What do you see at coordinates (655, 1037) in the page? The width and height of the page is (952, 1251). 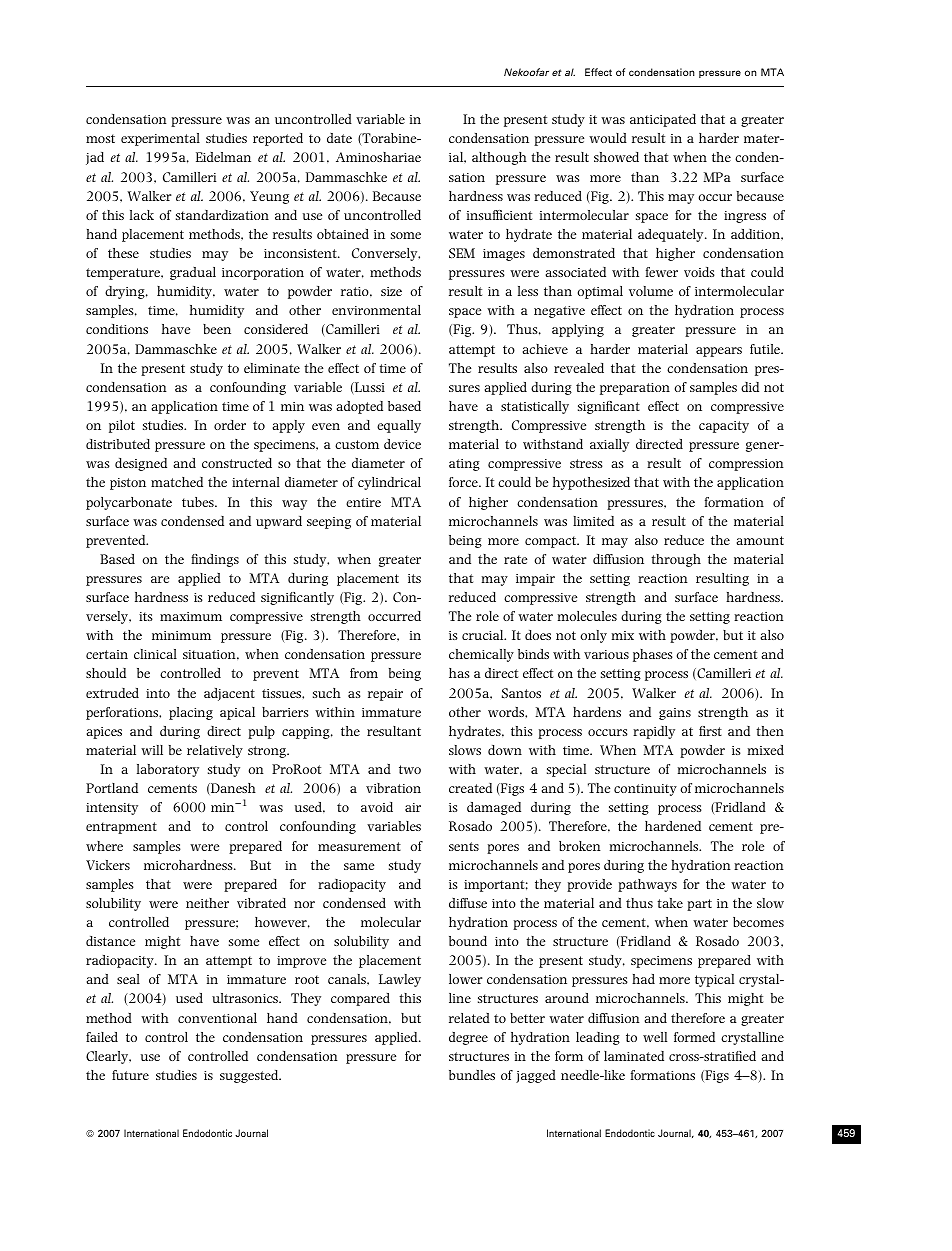 I see `well` at bounding box center [655, 1037].
